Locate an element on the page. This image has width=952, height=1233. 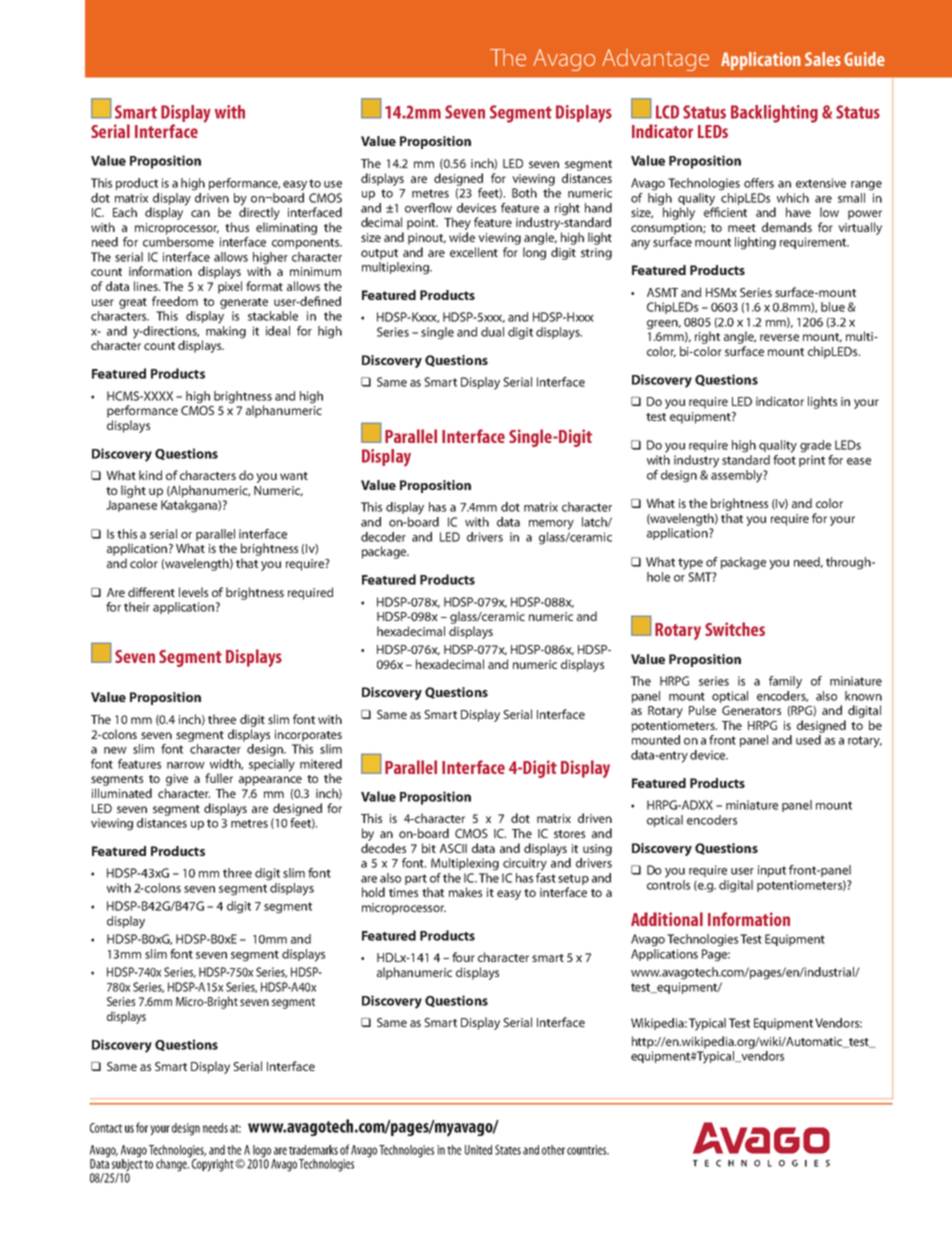
give is located at coordinates (177, 780).
